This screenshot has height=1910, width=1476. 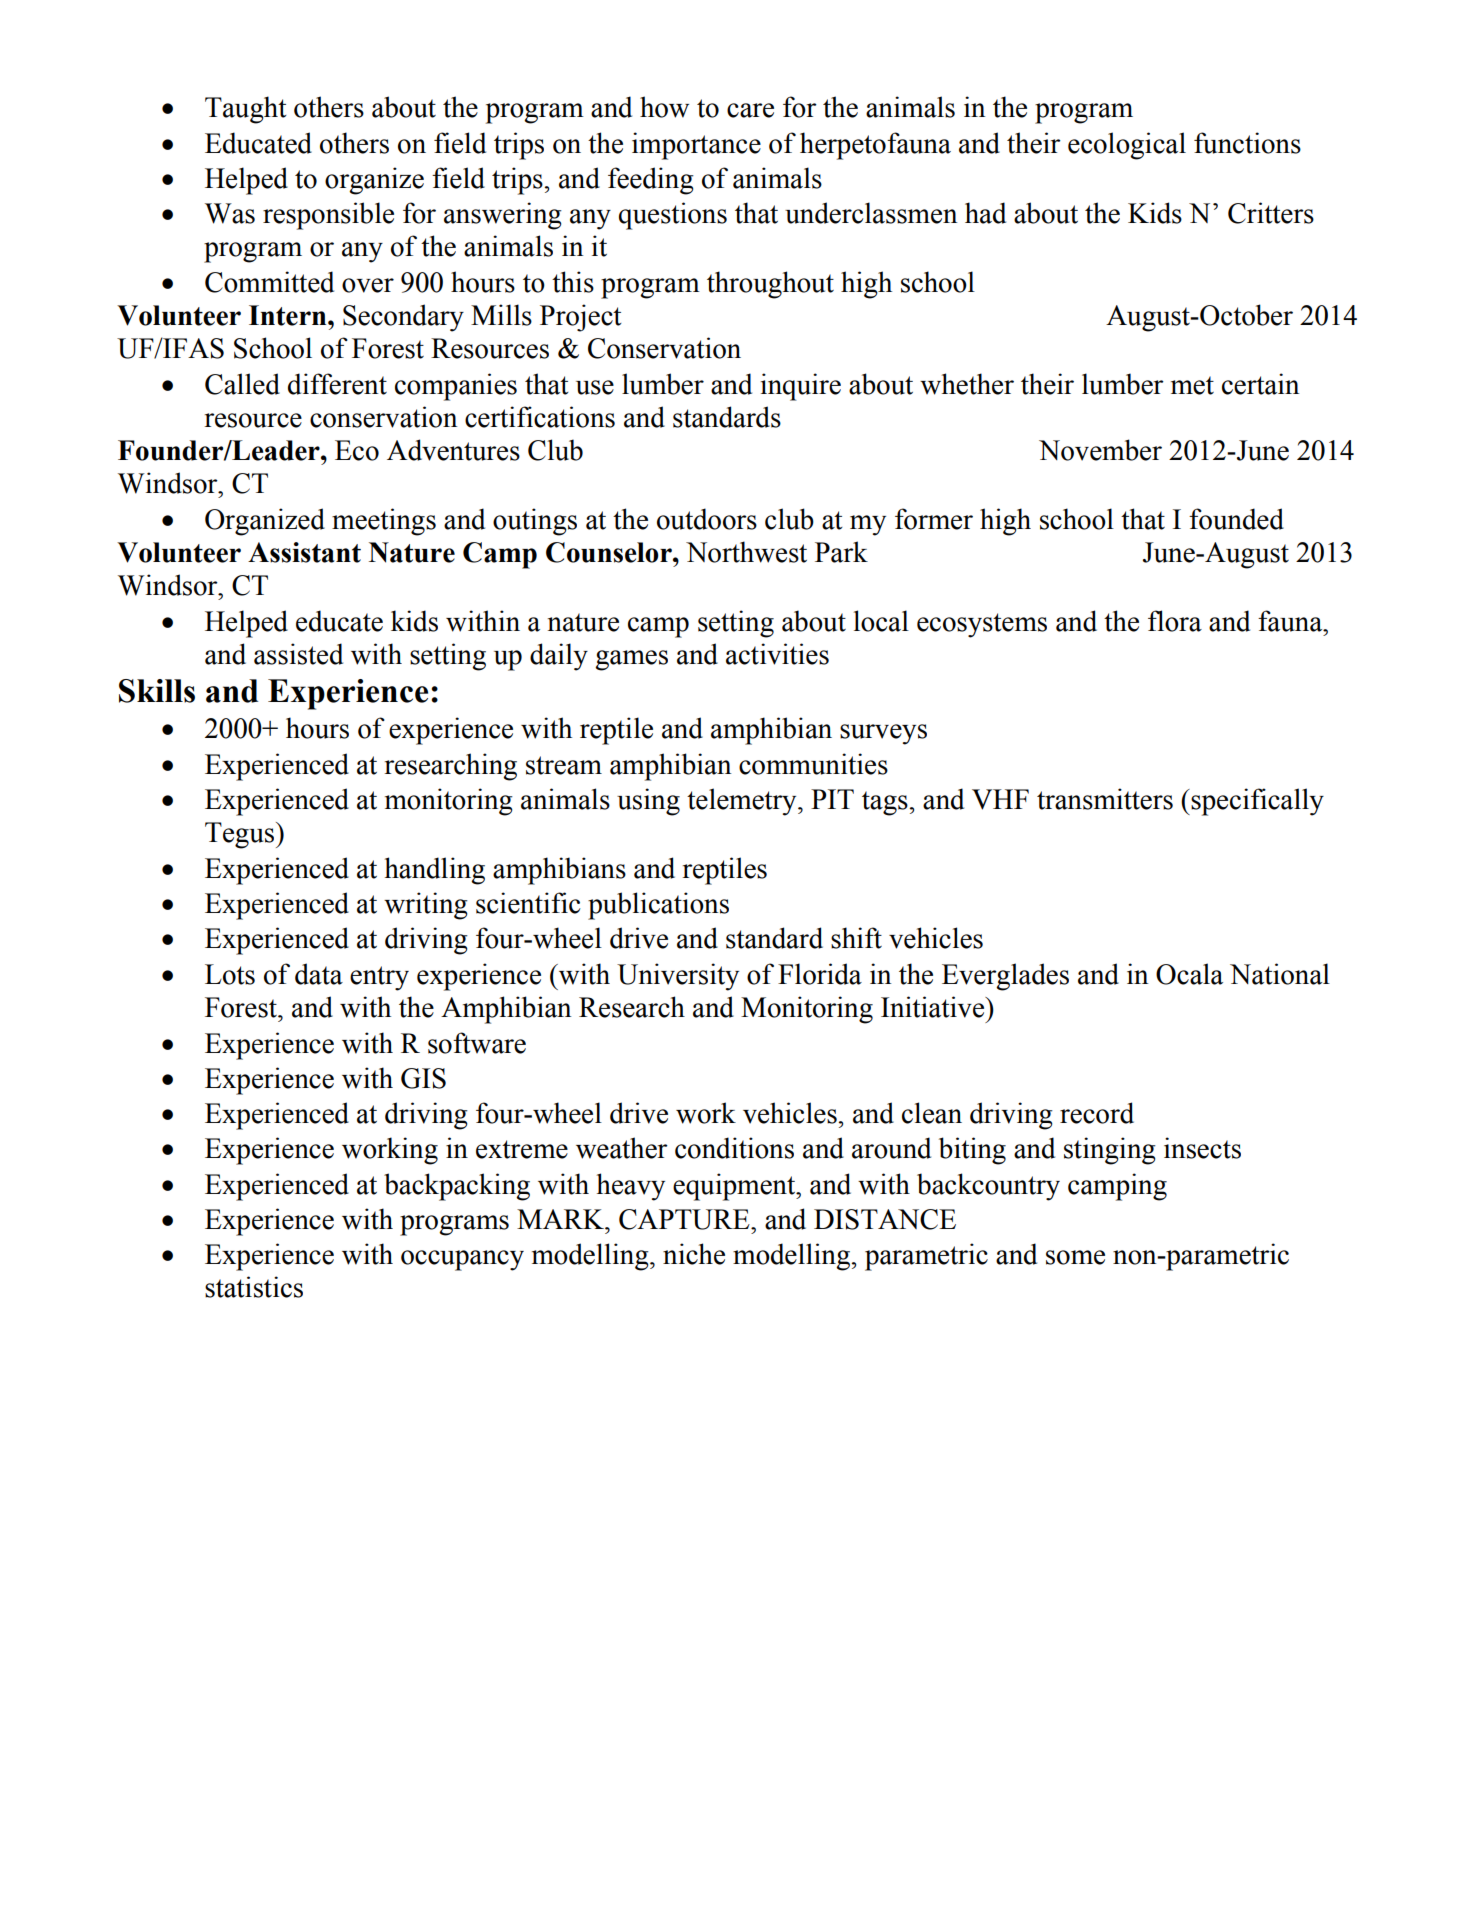 I want to click on statistics, so click(x=254, y=1287).
